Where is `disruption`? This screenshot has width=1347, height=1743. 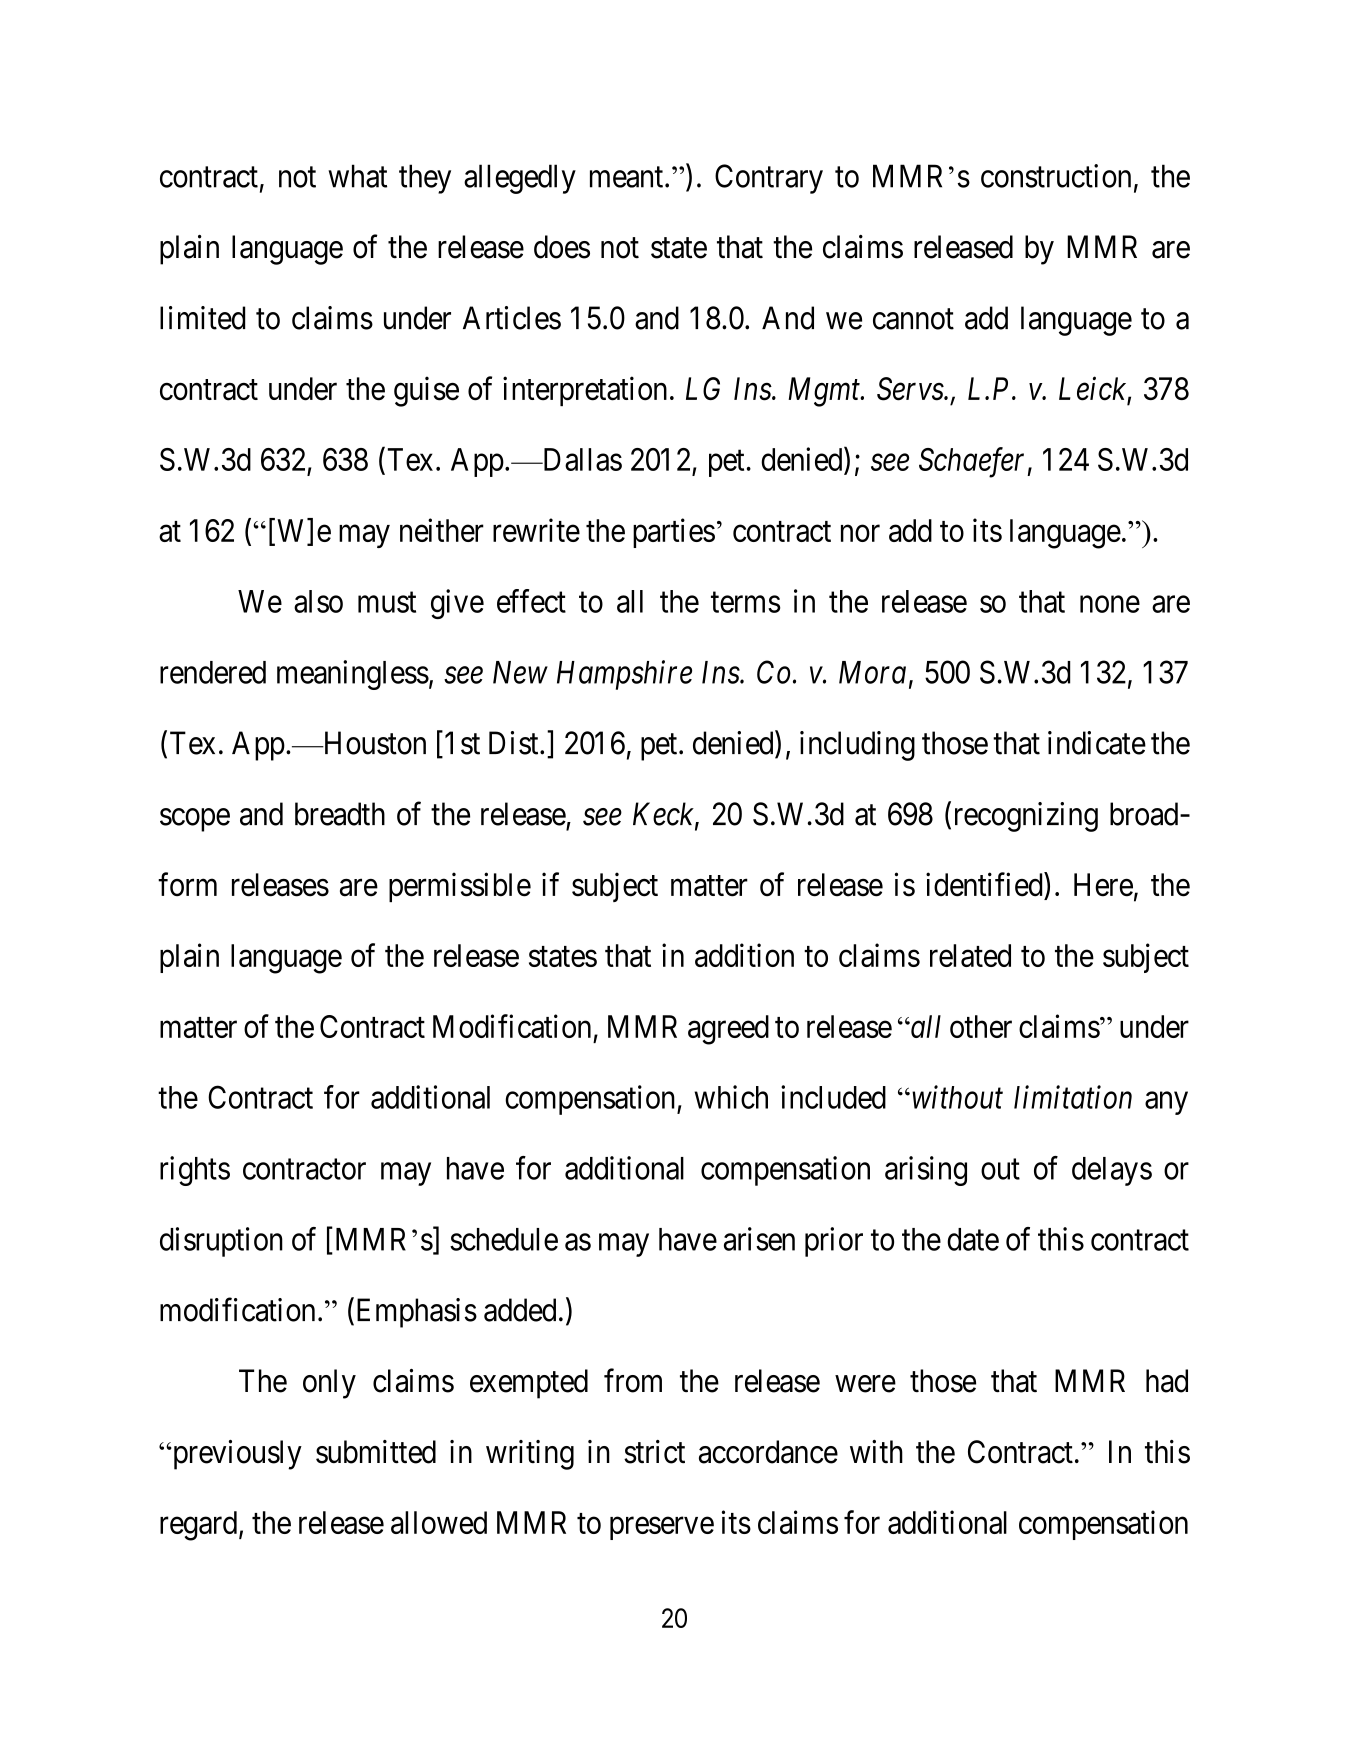 disruption is located at coordinates (221, 1242).
